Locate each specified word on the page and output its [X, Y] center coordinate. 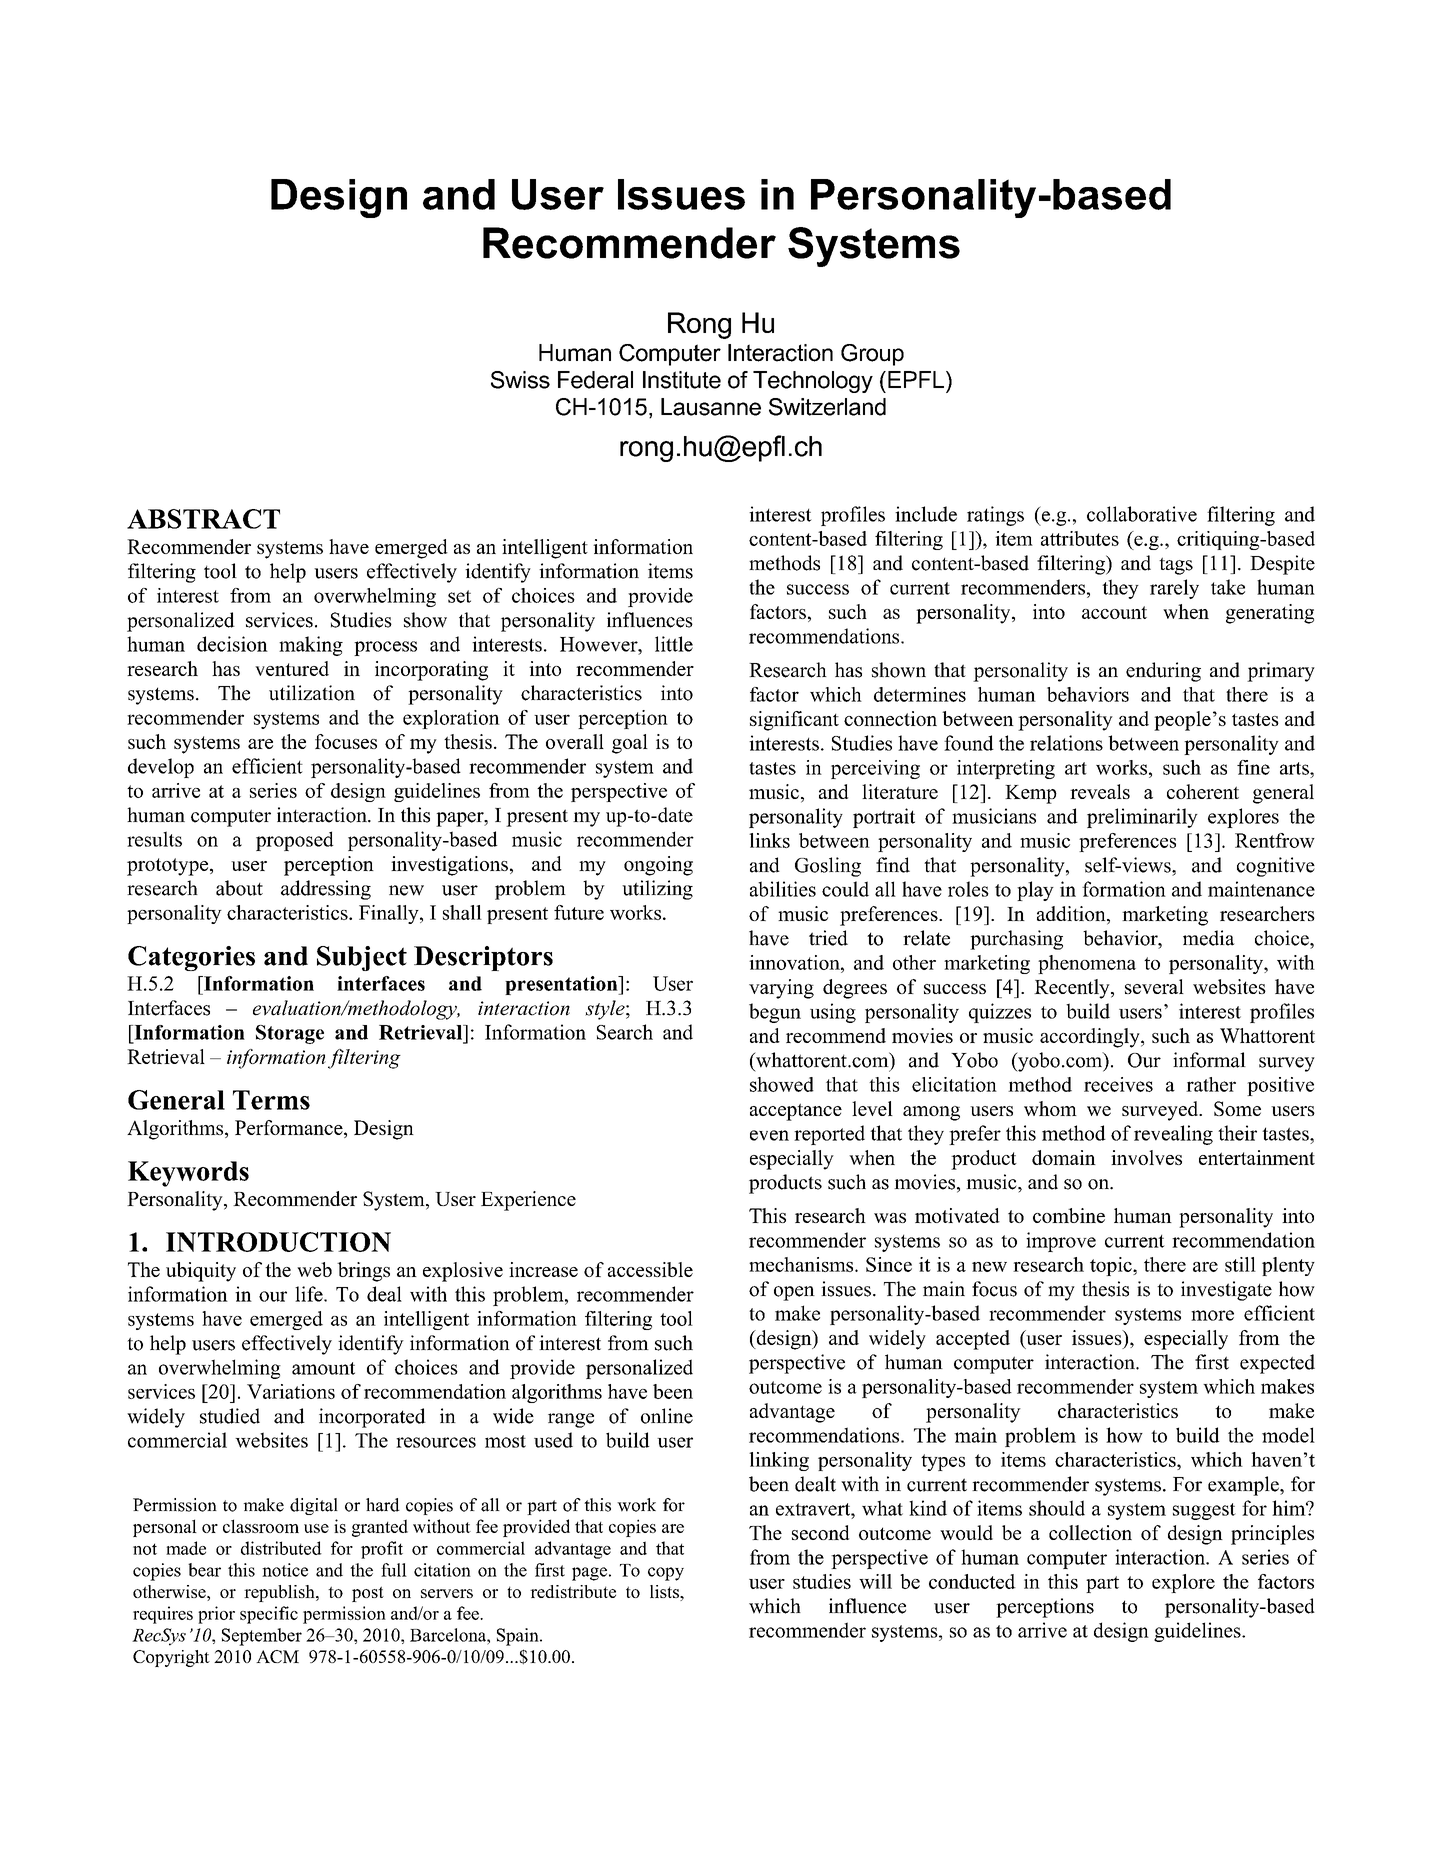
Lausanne [711, 407]
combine [1069, 1215]
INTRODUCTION [278, 1242]
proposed [294, 841]
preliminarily [1142, 818]
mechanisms [802, 1264]
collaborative [1142, 514]
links [769, 840]
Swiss [520, 380]
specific [269, 1615]
